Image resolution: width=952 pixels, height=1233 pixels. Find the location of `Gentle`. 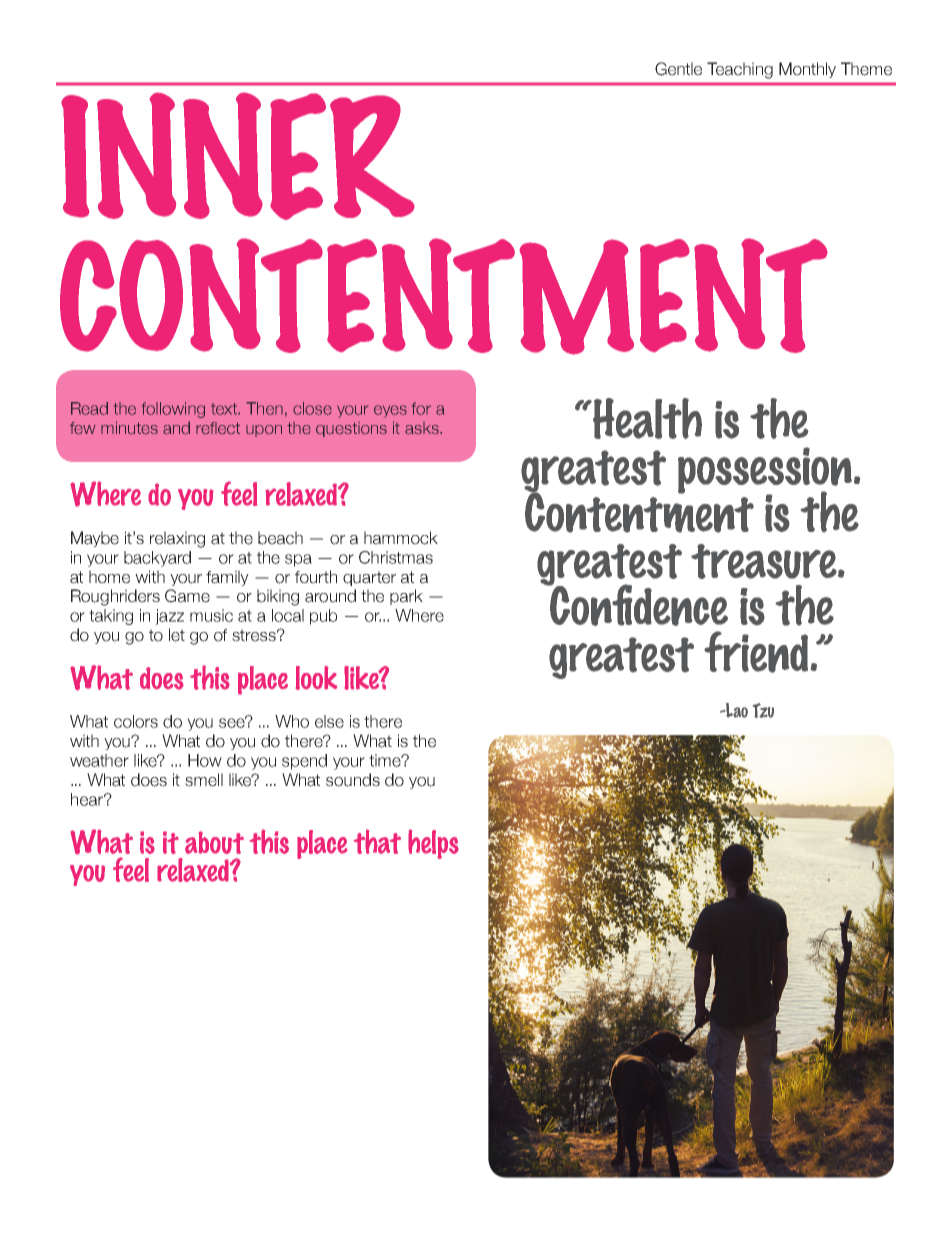

Gentle is located at coordinates (678, 69).
